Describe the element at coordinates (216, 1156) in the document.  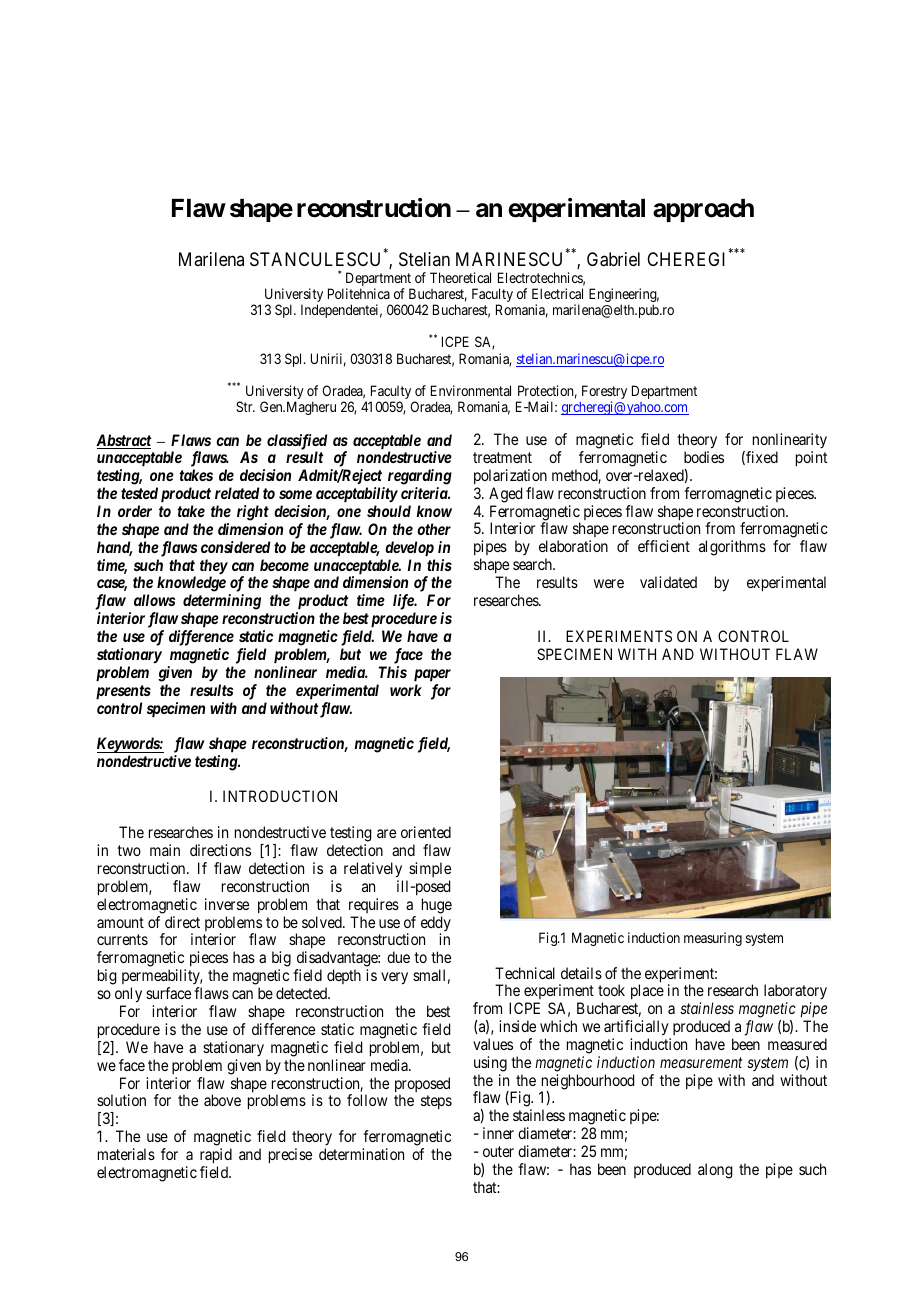
I see `rapid` at that location.
